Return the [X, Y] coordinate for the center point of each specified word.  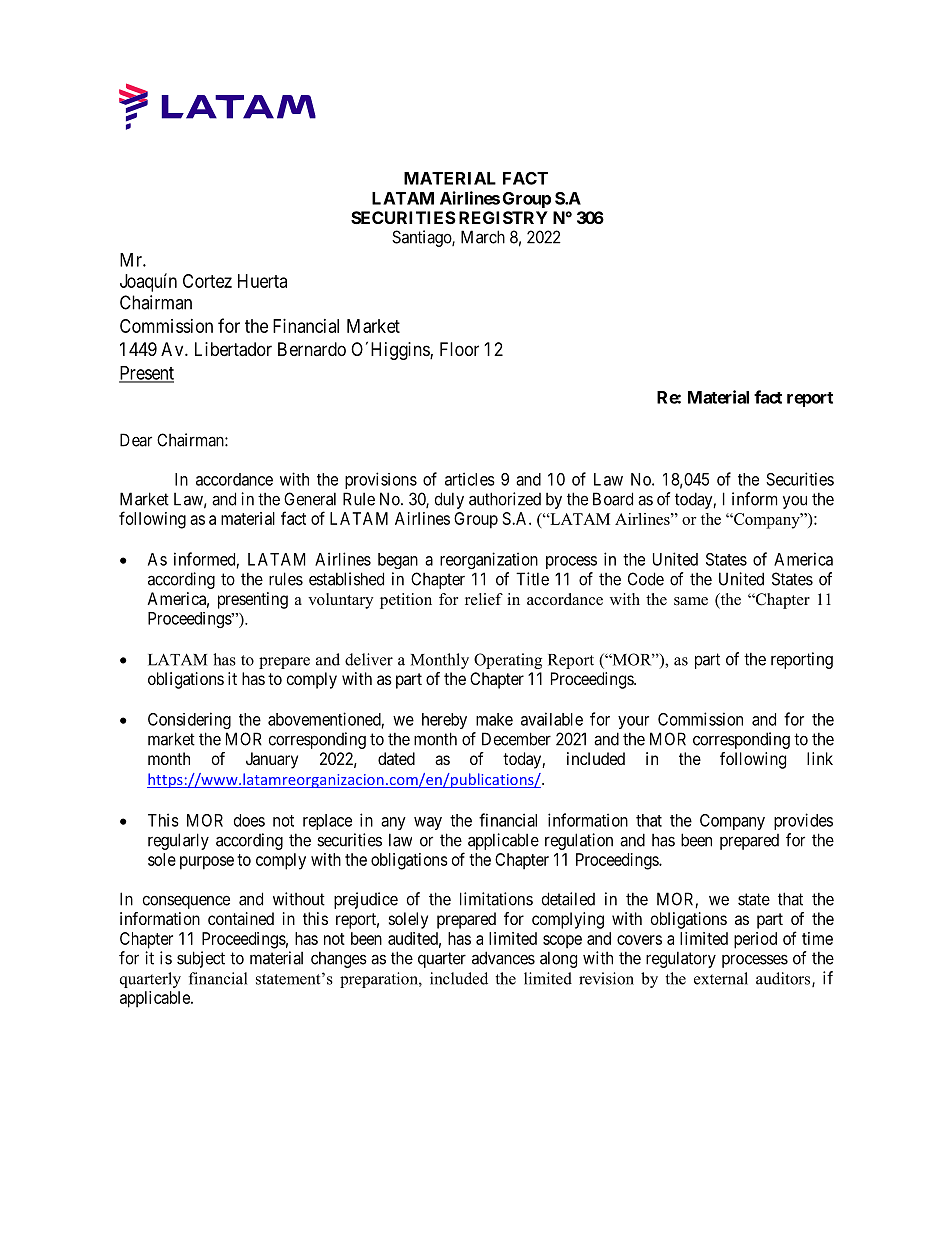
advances [503, 958]
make [494, 719]
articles [470, 479]
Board [613, 499]
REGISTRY [503, 217]
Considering [189, 720]
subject [201, 959]
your [633, 722]
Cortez [207, 281]
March [483, 237]
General [310, 499]
